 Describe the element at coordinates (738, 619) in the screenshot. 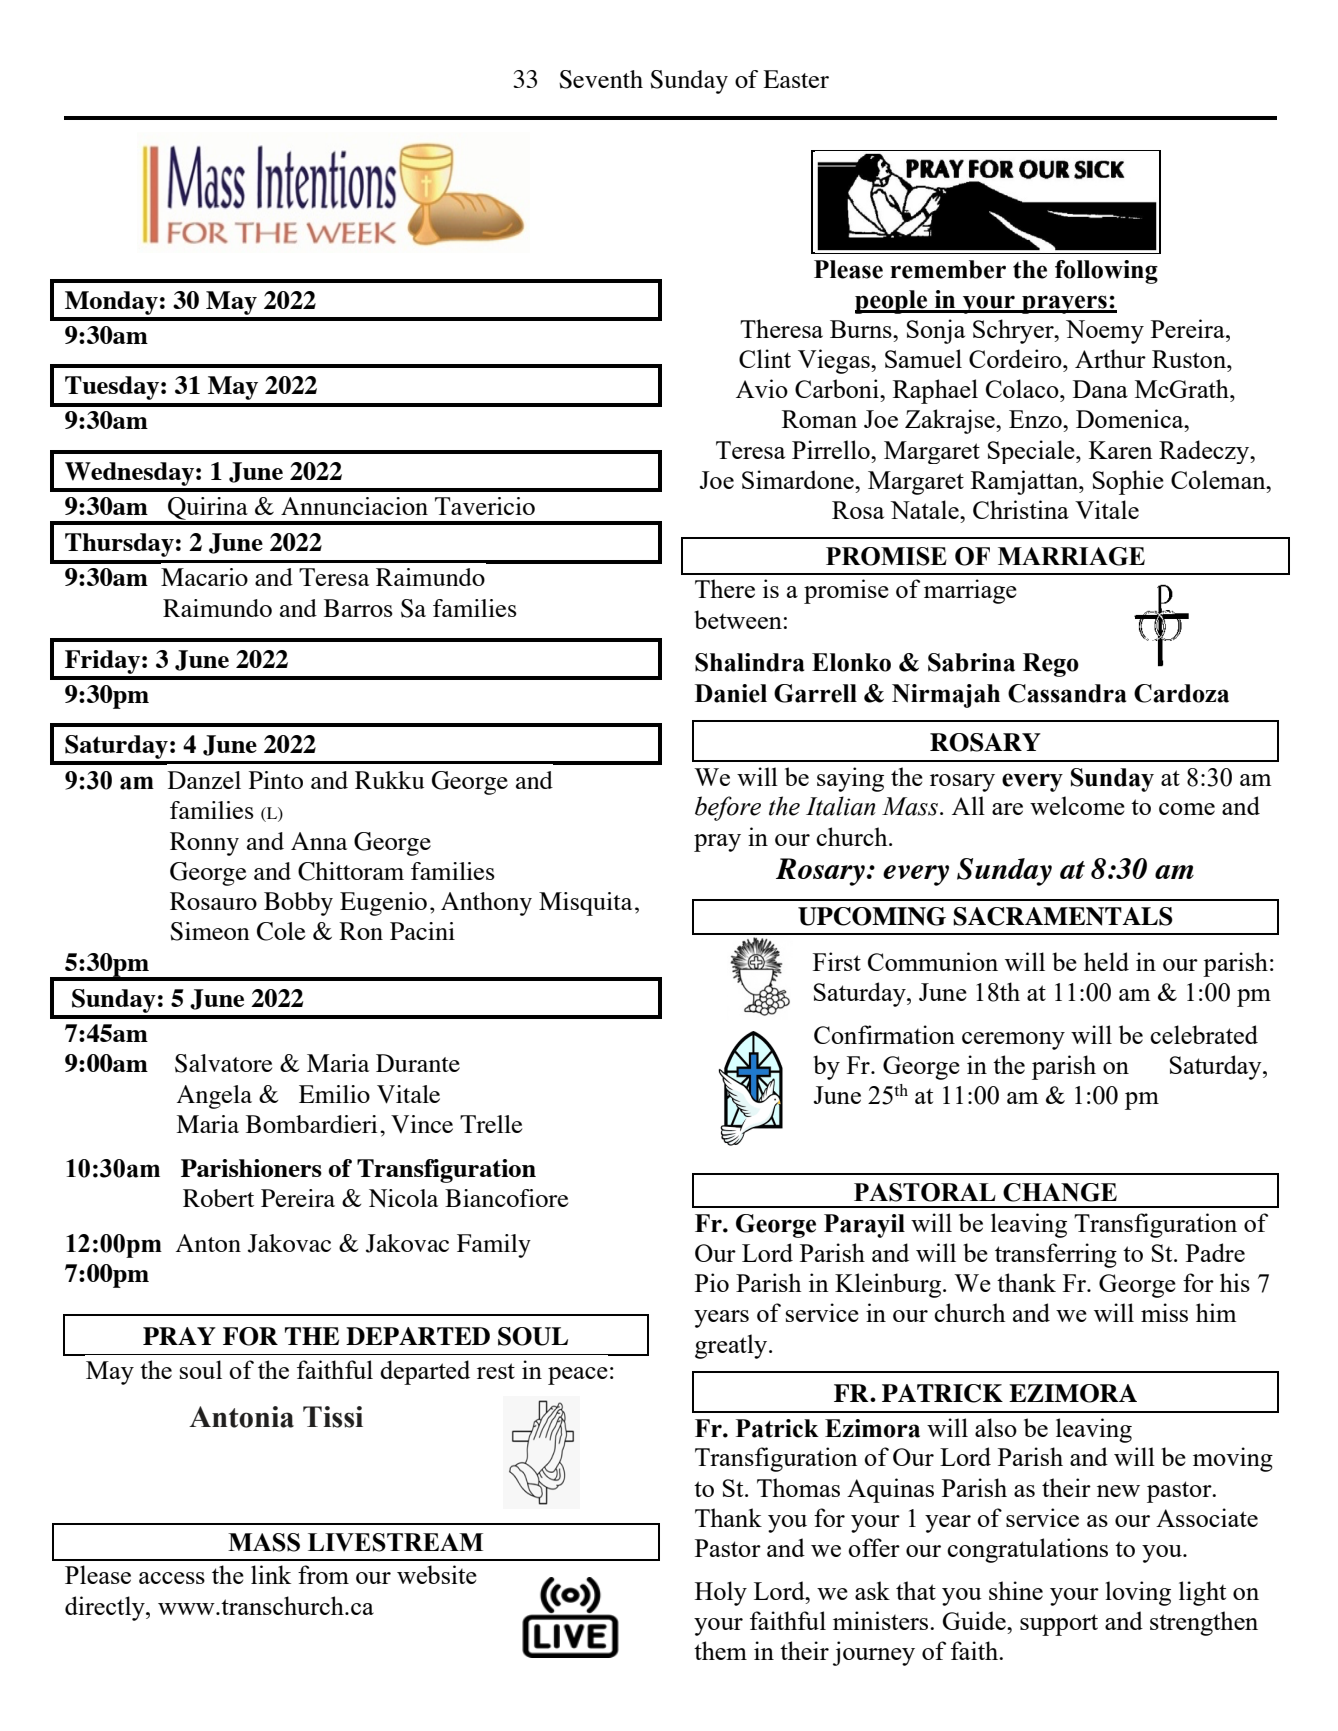

I see `between` at that location.
